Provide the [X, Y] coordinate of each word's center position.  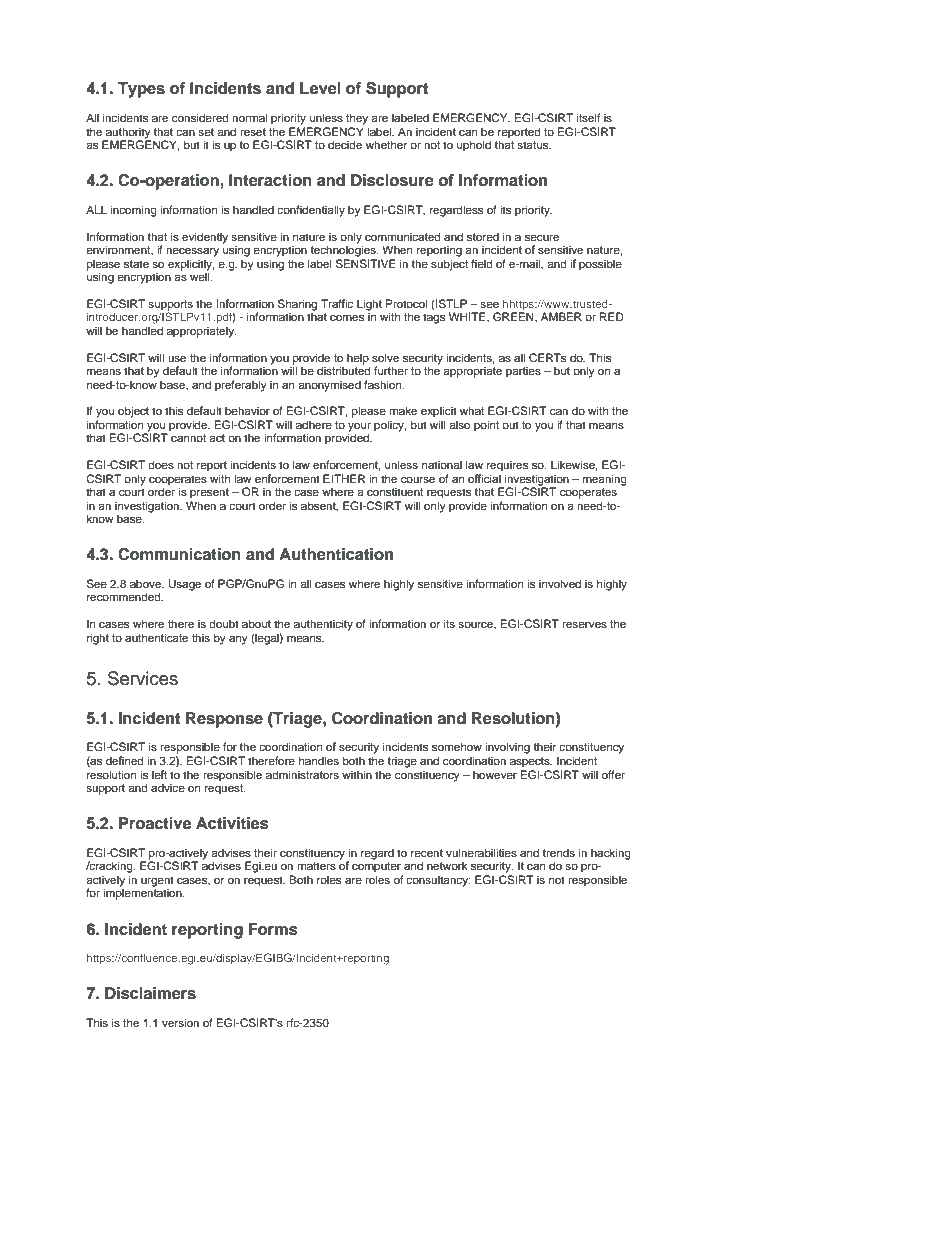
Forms [273, 929]
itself [588, 117]
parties [523, 372]
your [359, 428]
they [357, 119]
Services [143, 678]
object [133, 412]
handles [319, 760]
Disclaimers [150, 993]
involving [507, 748]
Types [141, 90]
